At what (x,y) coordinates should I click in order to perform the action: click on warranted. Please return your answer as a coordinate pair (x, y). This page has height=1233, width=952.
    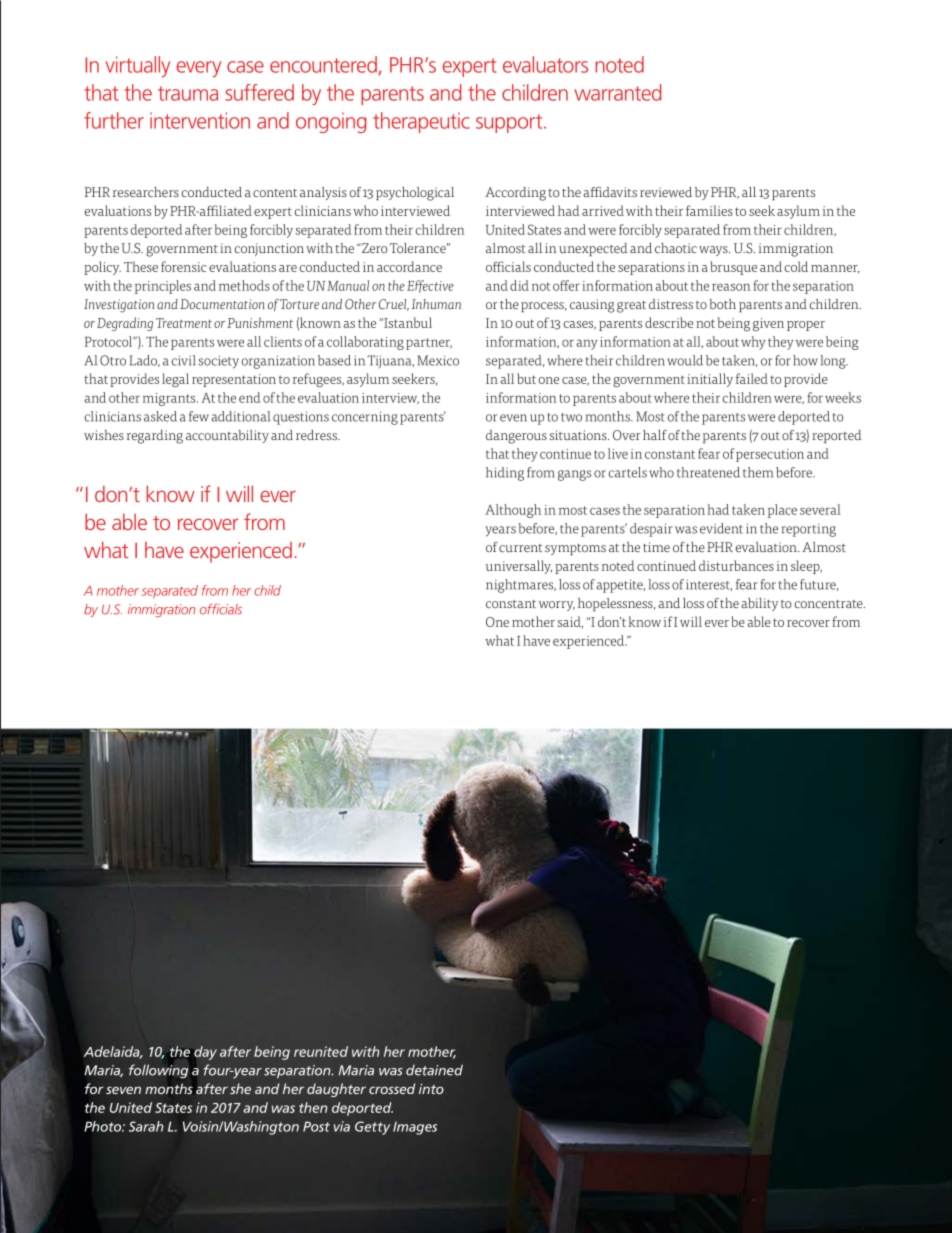
    Looking at the image, I should click on (618, 92).
